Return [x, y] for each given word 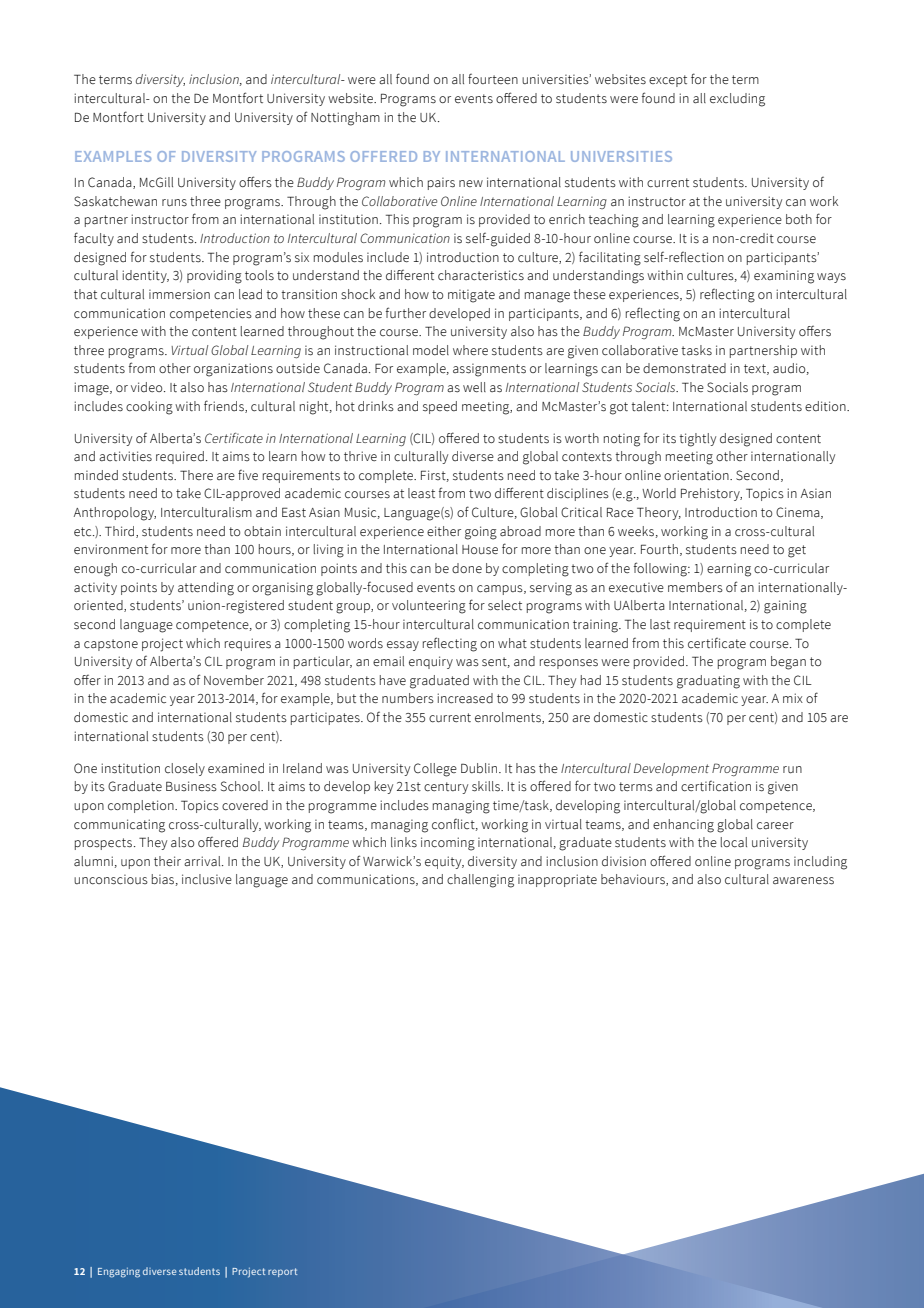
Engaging [119, 1273]
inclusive [207, 879]
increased [465, 698]
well [474, 387]
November [234, 680]
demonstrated [684, 368]
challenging [480, 881]
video [148, 387]
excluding [737, 100]
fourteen [493, 79]
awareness [803, 881]
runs [174, 203]
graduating [708, 682]
